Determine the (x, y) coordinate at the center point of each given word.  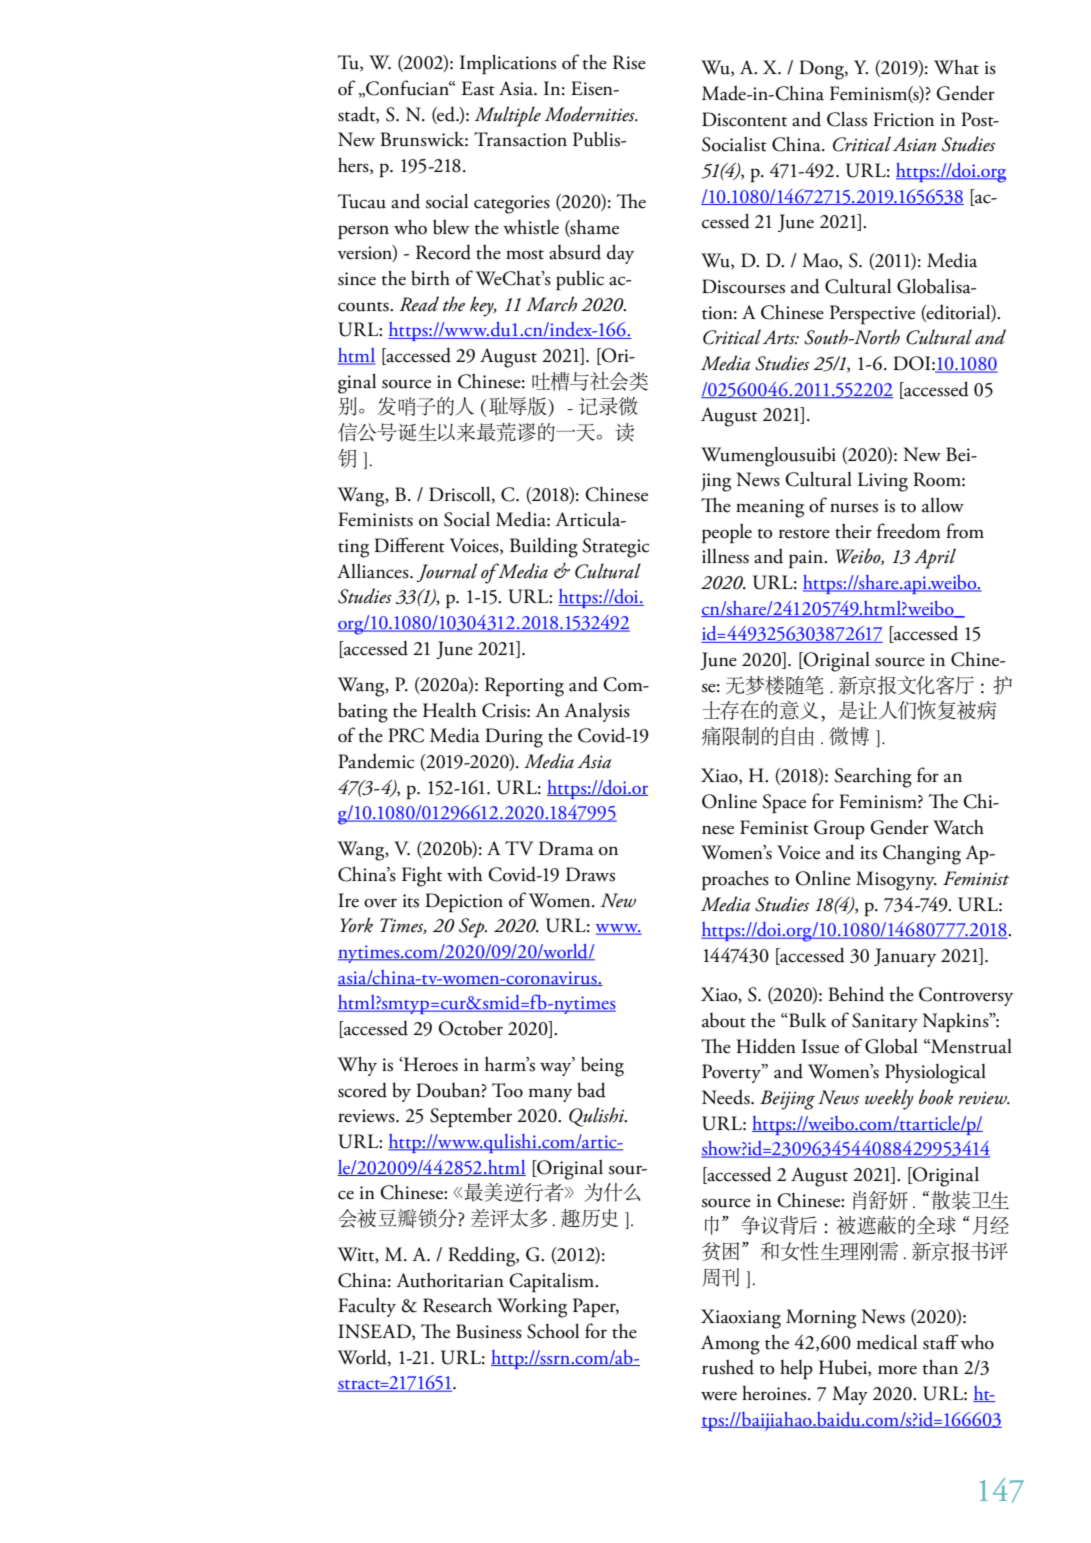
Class (847, 119)
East (478, 88)
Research (457, 1305)
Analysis (597, 712)
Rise (629, 62)
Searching (873, 777)
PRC (406, 735)
